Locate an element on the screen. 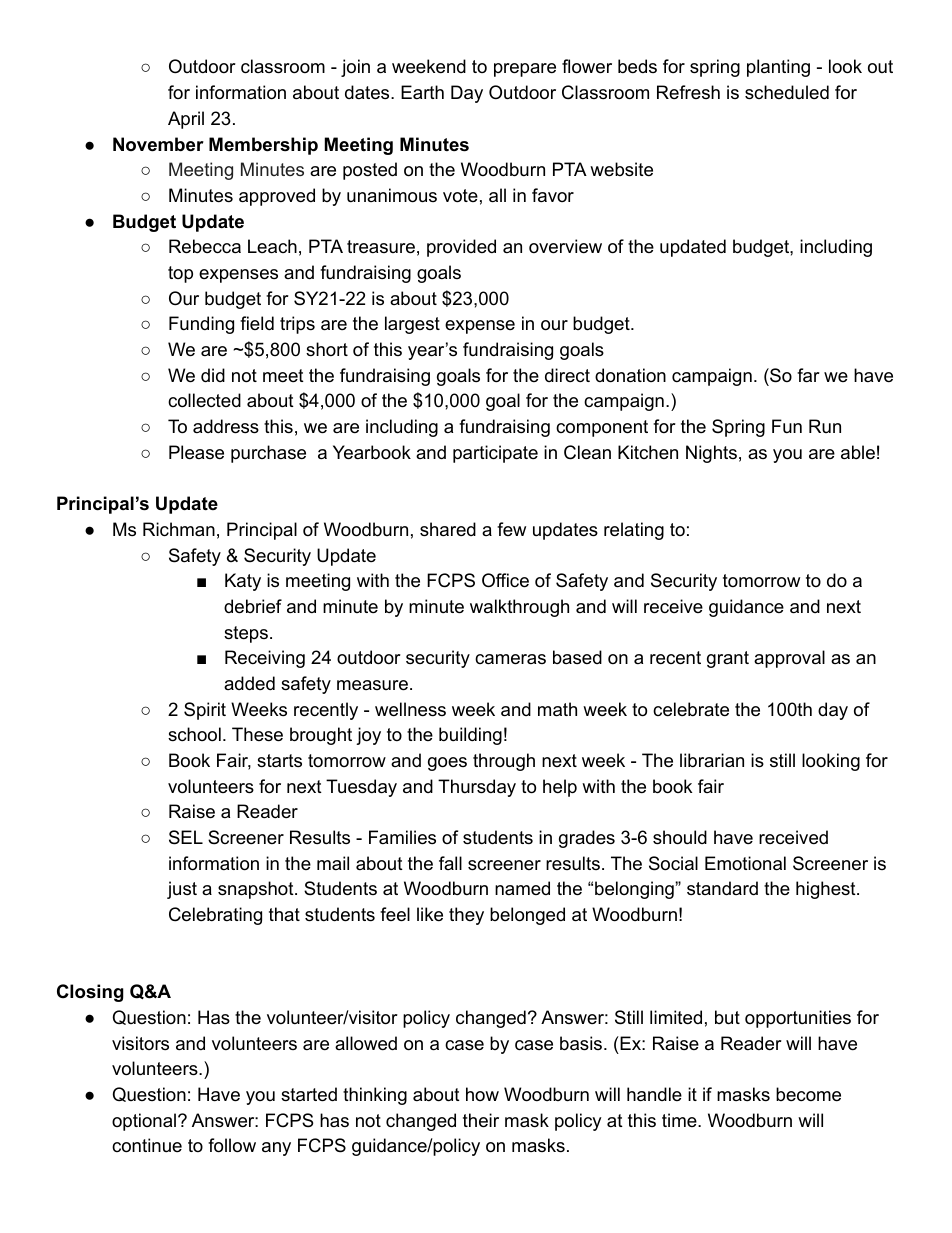 This screenshot has height=1233, width=952. Earth is located at coordinates (422, 92).
